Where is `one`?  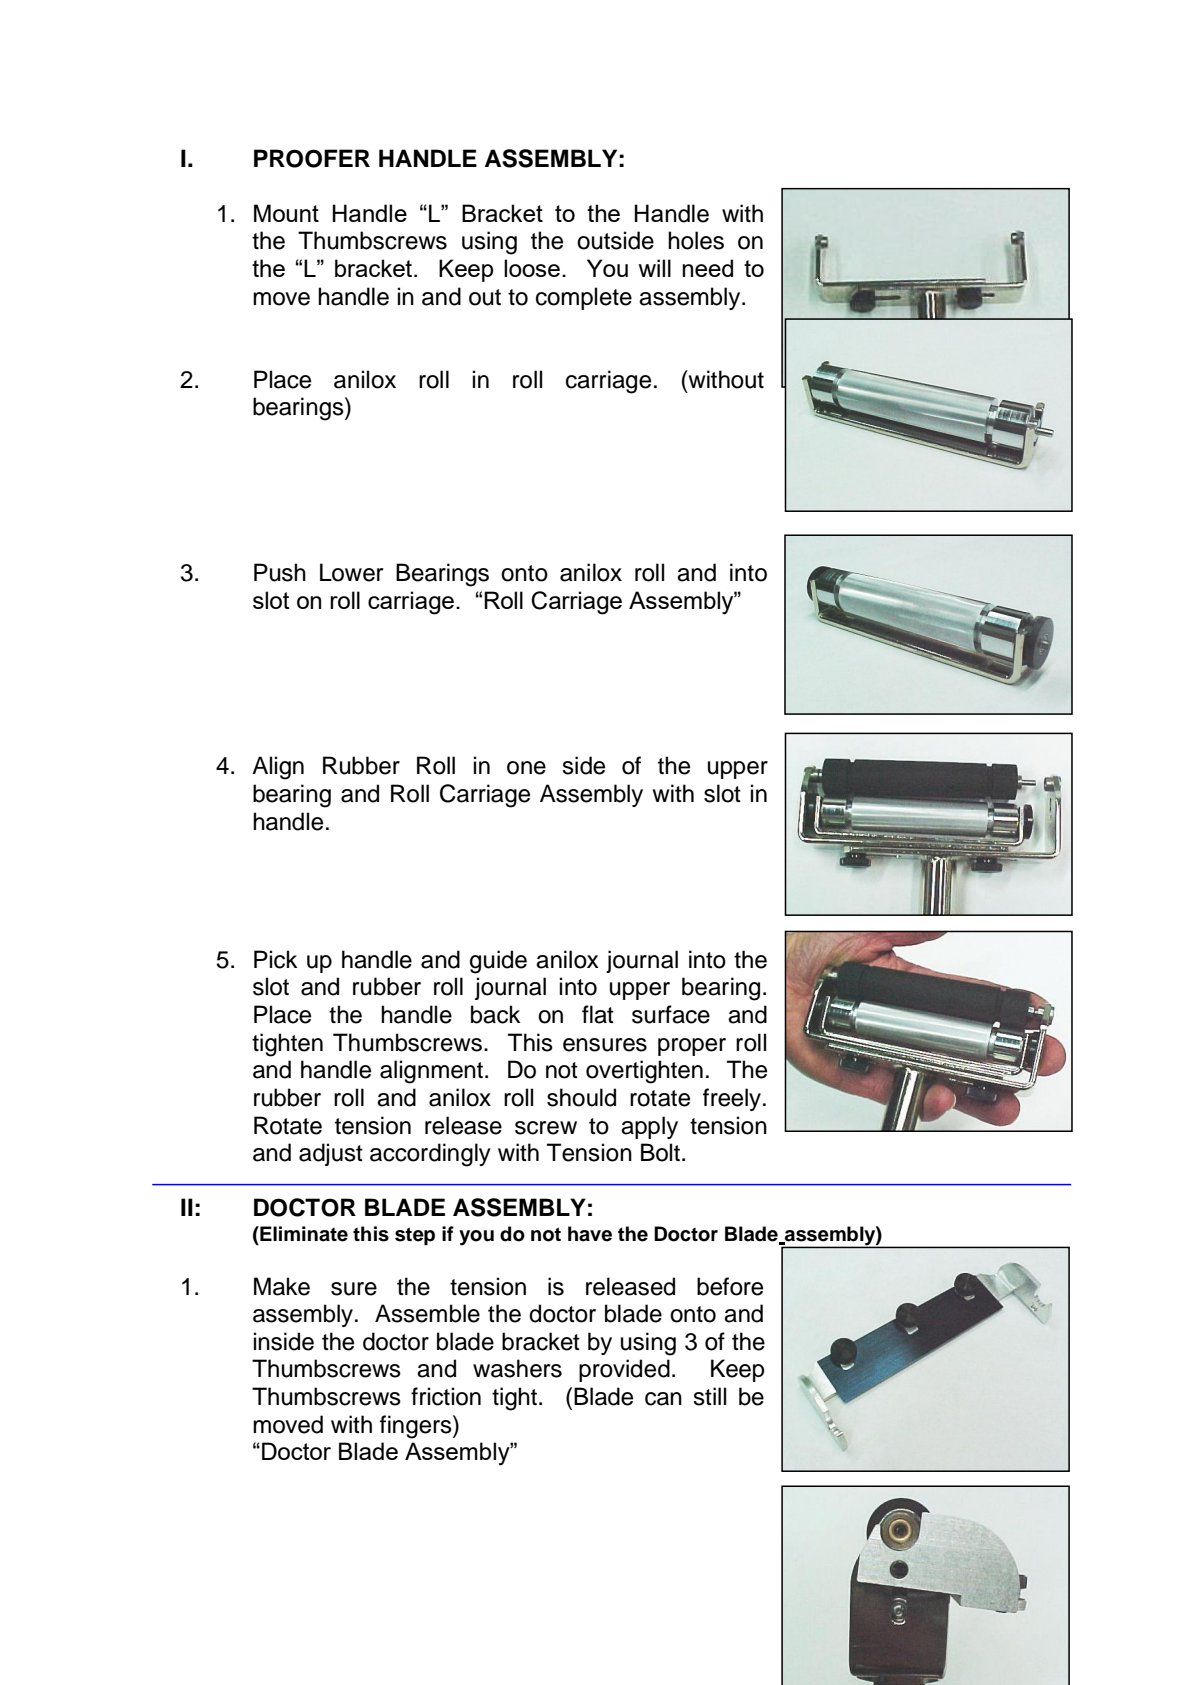
one is located at coordinates (526, 768).
